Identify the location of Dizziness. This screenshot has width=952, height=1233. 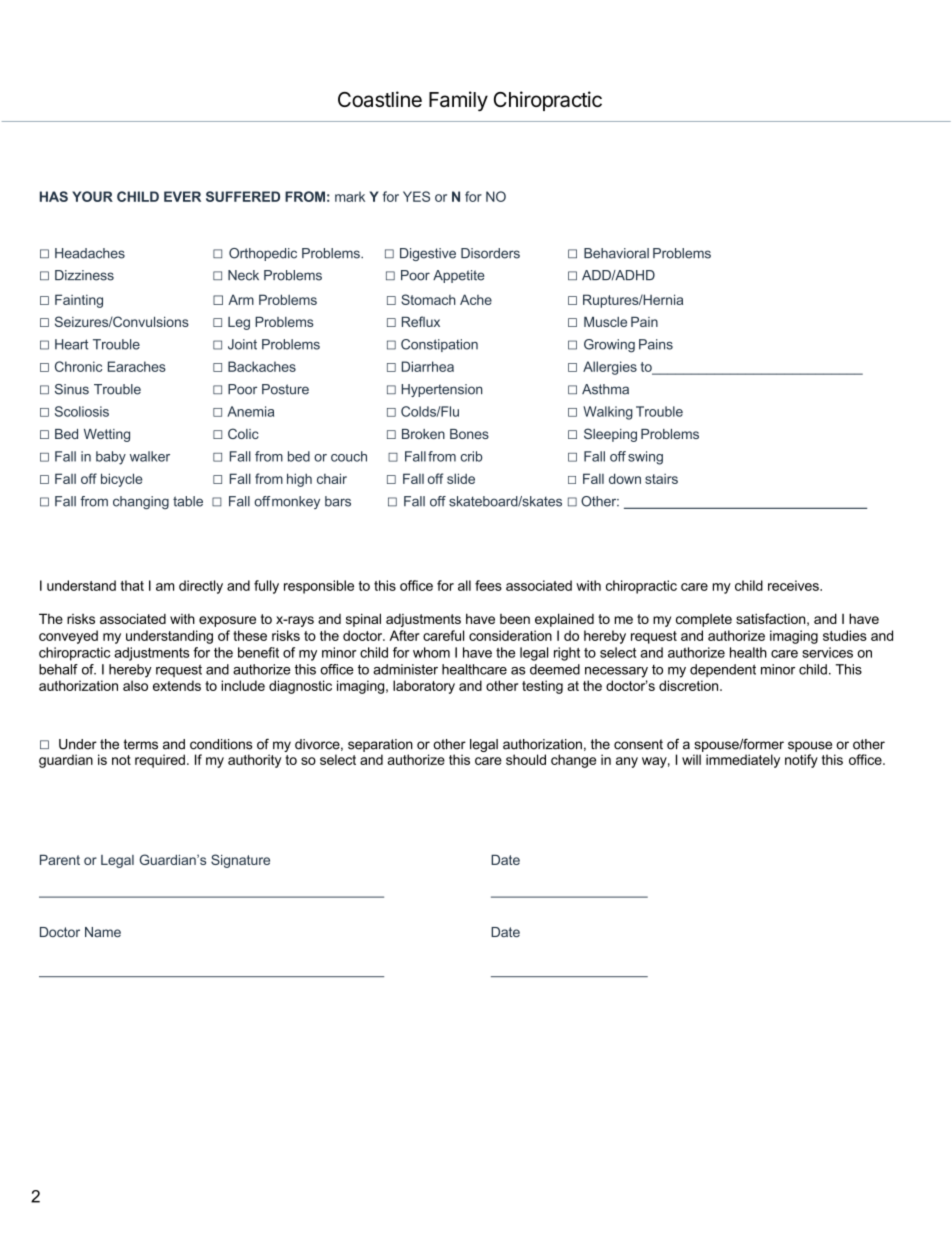
(84, 275).
